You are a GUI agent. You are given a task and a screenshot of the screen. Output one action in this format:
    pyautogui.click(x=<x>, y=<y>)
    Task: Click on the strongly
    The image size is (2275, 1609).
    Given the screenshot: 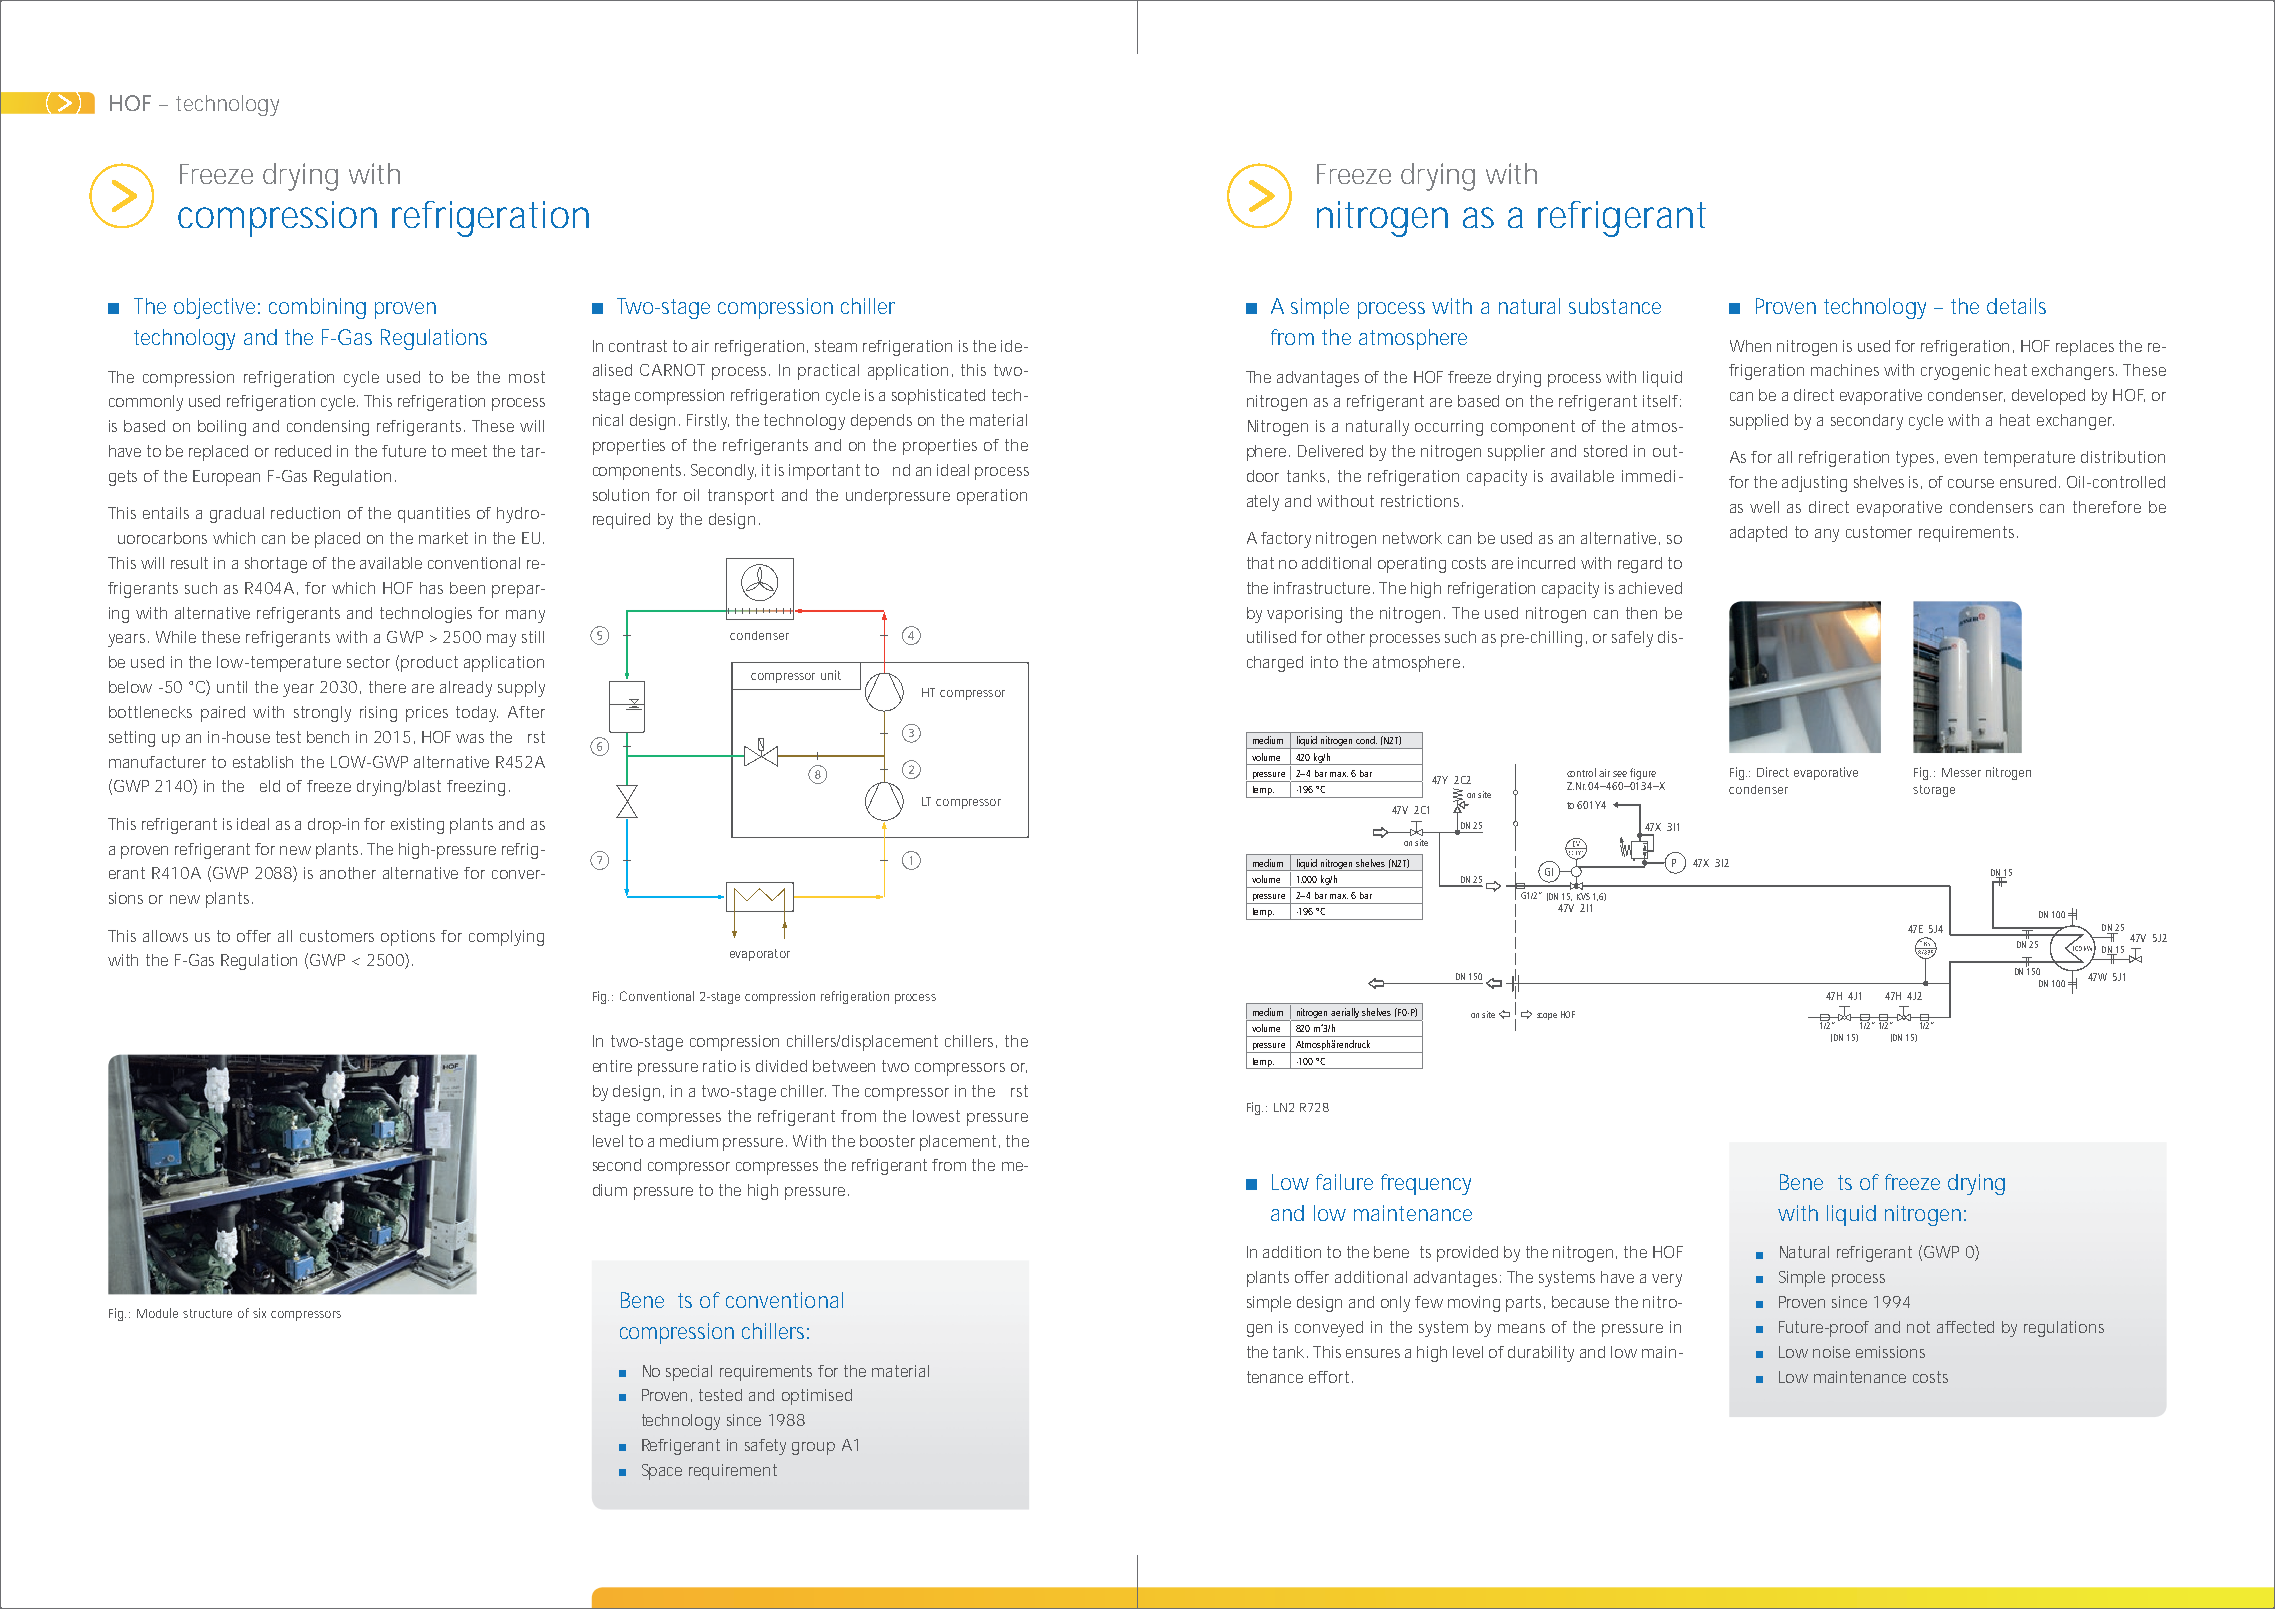 What is the action you would take?
    pyautogui.click(x=322, y=714)
